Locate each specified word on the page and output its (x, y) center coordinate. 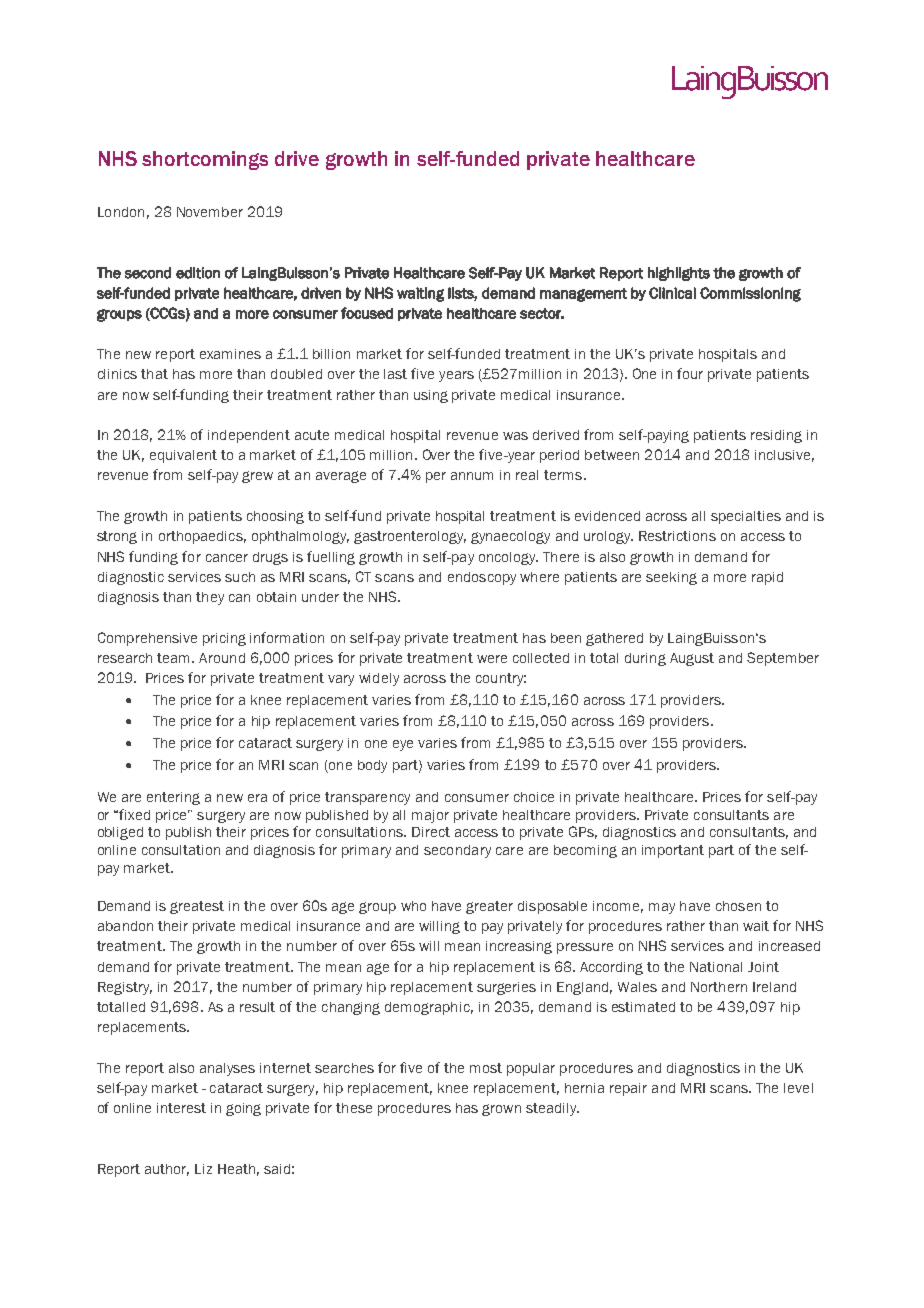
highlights (679, 274)
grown (501, 1110)
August (692, 659)
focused (367, 313)
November (210, 212)
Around (222, 658)
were (492, 659)
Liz (203, 1169)
